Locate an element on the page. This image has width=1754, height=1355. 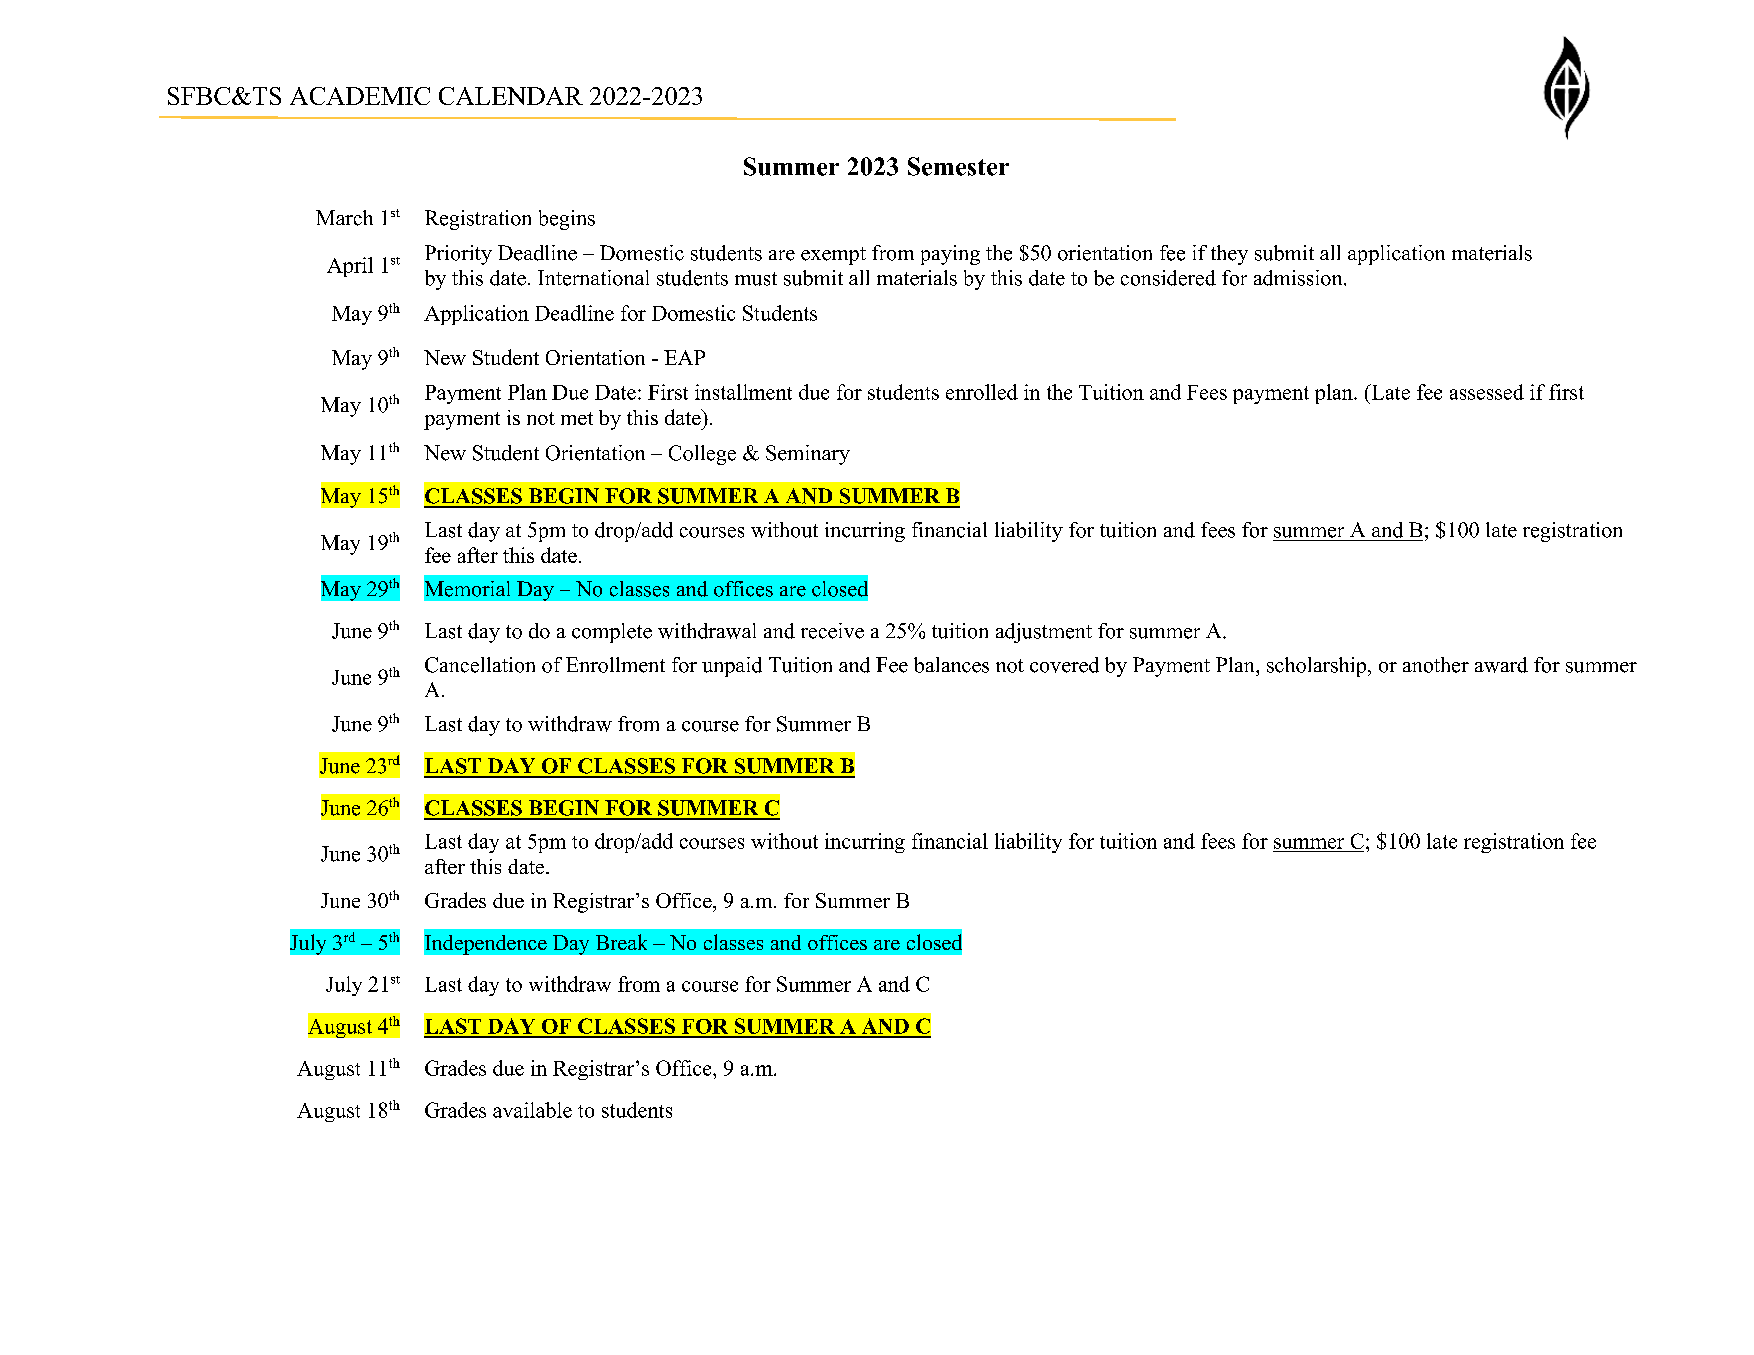
Cancellation is located at coordinates (480, 665).
